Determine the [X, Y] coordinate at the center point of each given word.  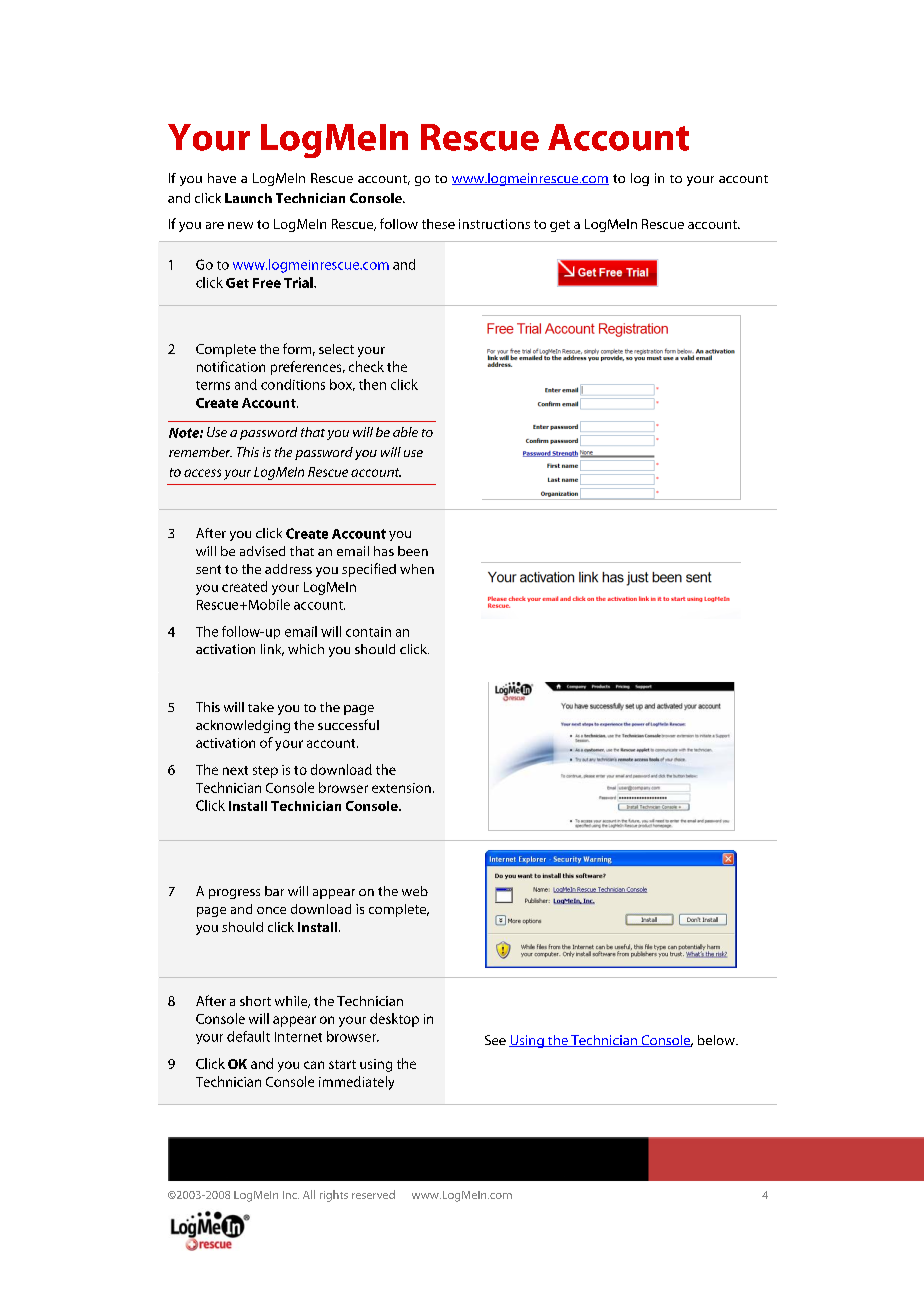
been [413, 551]
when [417, 569]
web [415, 891]
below [717, 1040]
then [372, 384]
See [495, 1040]
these [438, 224]
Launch [248, 198]
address [288, 569]
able [405, 432]
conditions [293, 384]
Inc [291, 1195]
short [255, 1001]
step [265, 772]
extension [401, 788]
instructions [494, 224]
